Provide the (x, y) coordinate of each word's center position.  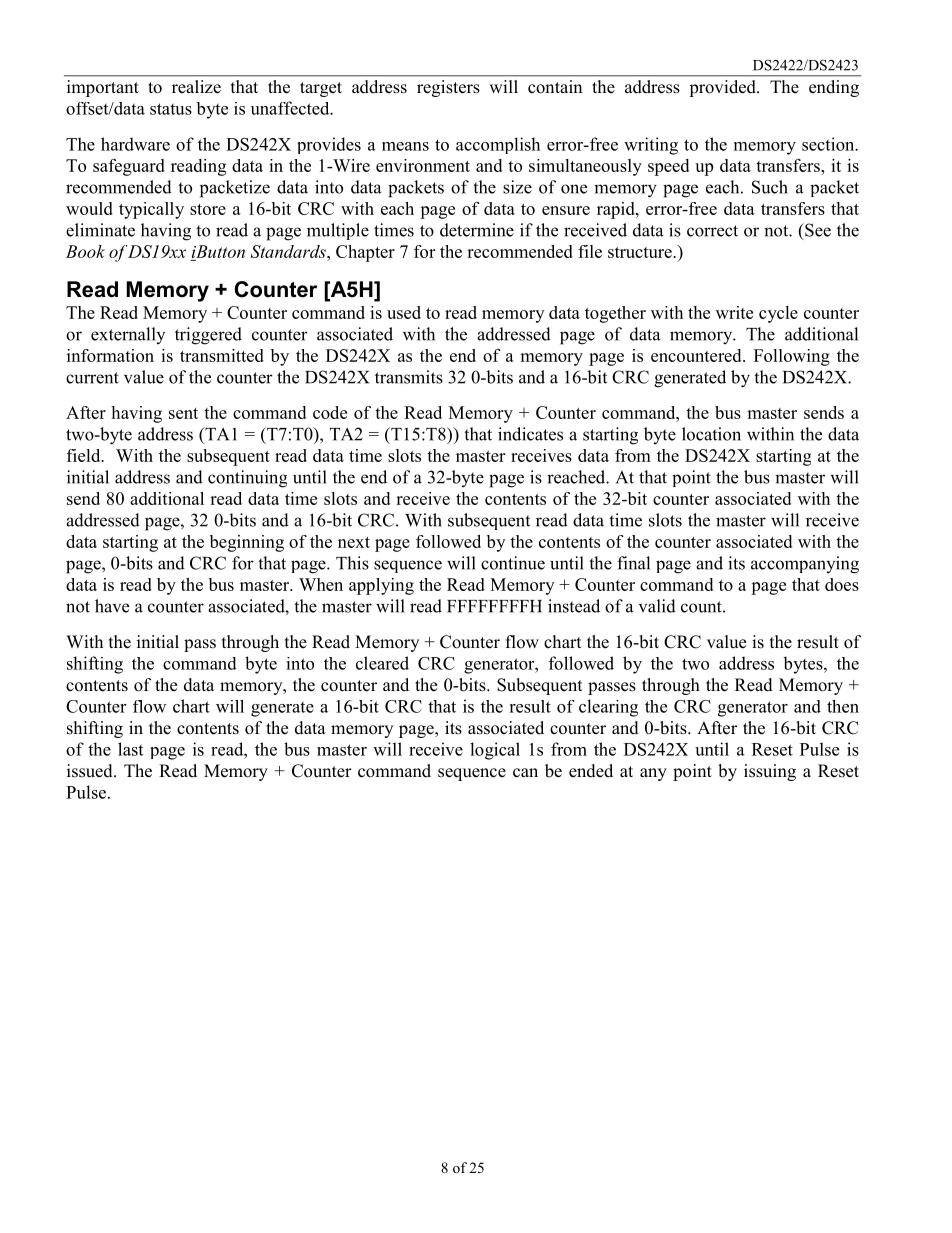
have (112, 606)
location (711, 434)
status (171, 109)
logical (495, 751)
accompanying (805, 565)
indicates (530, 434)
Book (85, 251)
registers (448, 88)
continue (513, 563)
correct (712, 231)
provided (723, 88)
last (130, 749)
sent (183, 413)
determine (477, 230)
